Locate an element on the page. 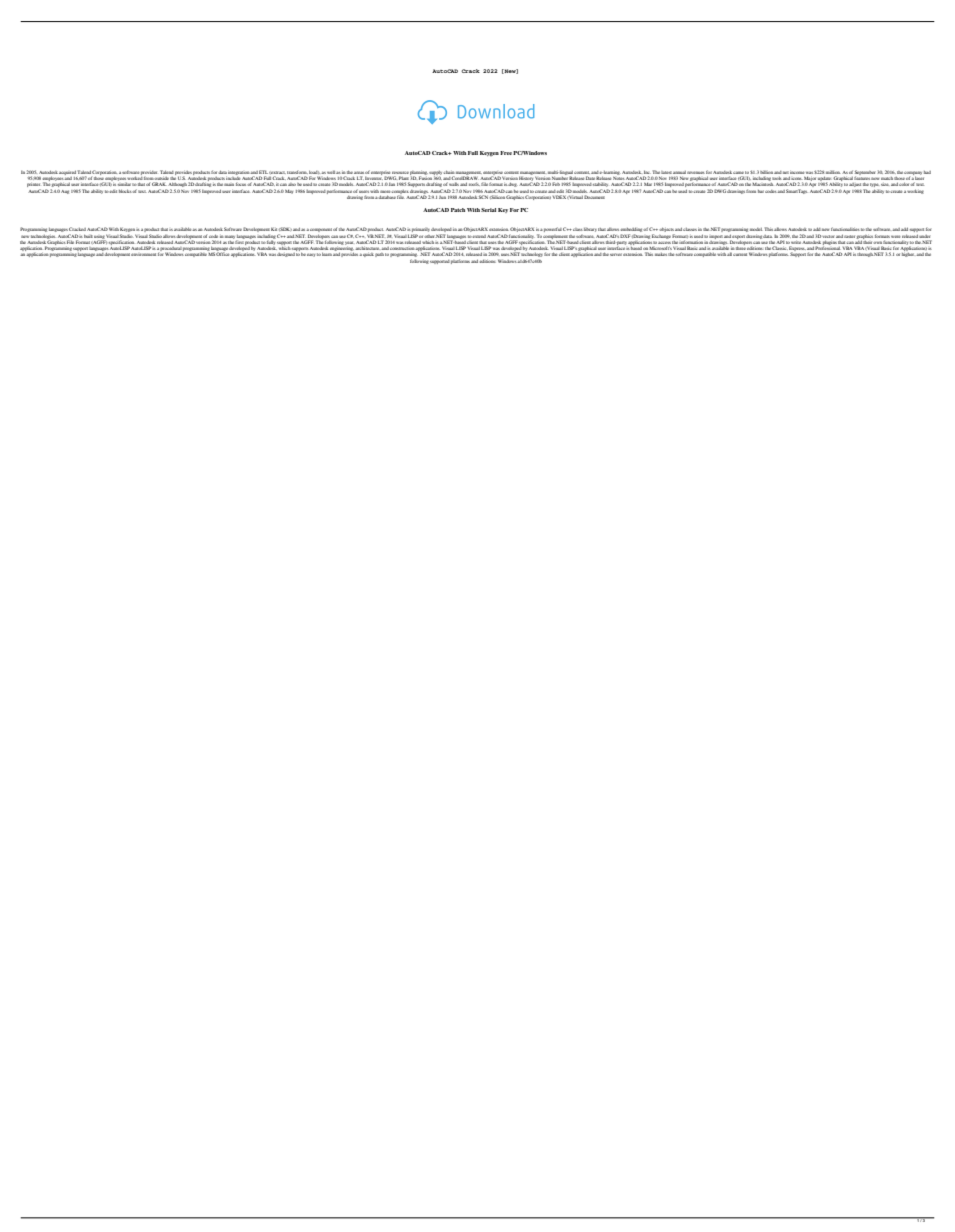  Aug is located at coordinates (65, 192).
